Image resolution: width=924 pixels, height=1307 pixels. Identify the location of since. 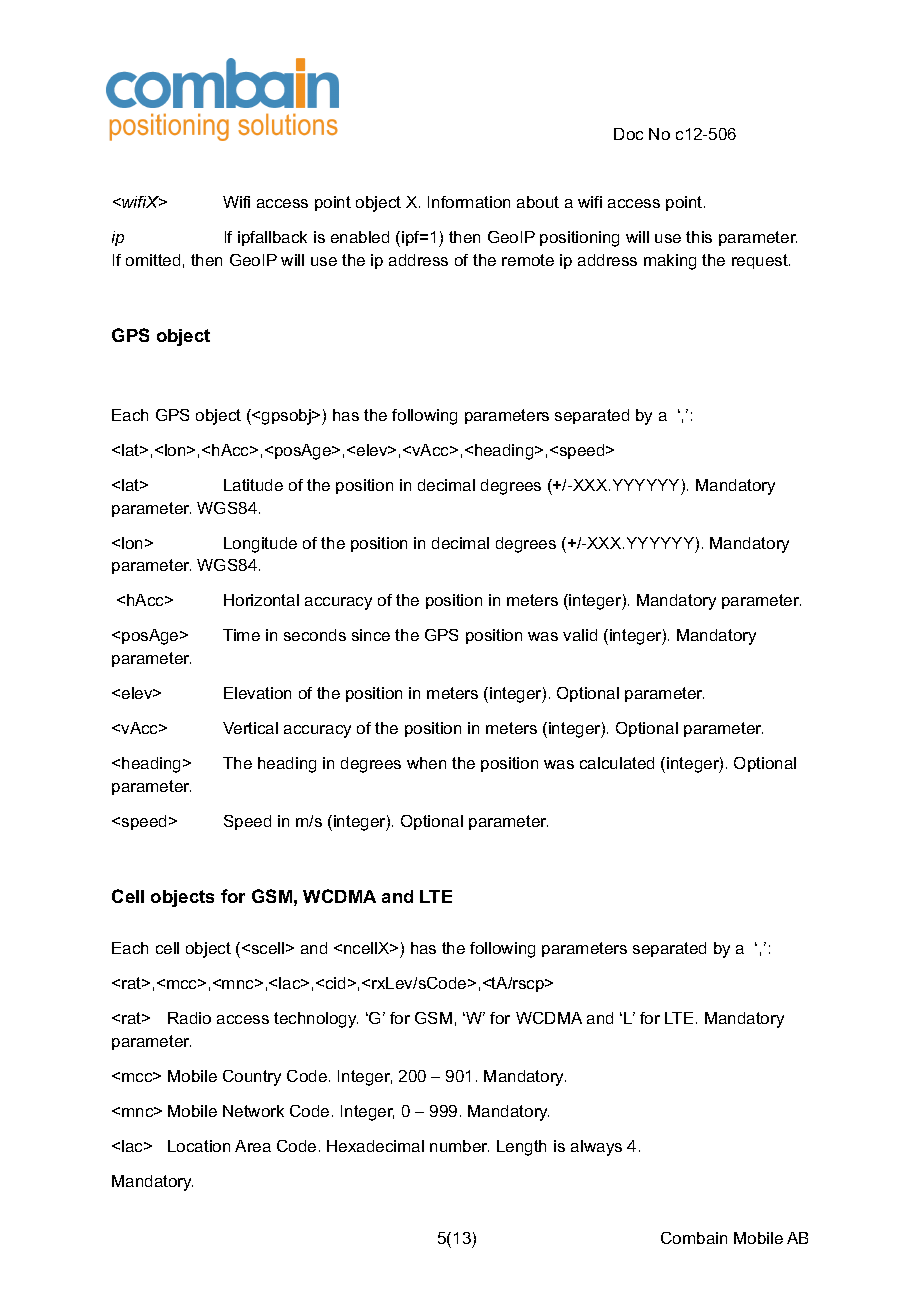
(371, 635).
